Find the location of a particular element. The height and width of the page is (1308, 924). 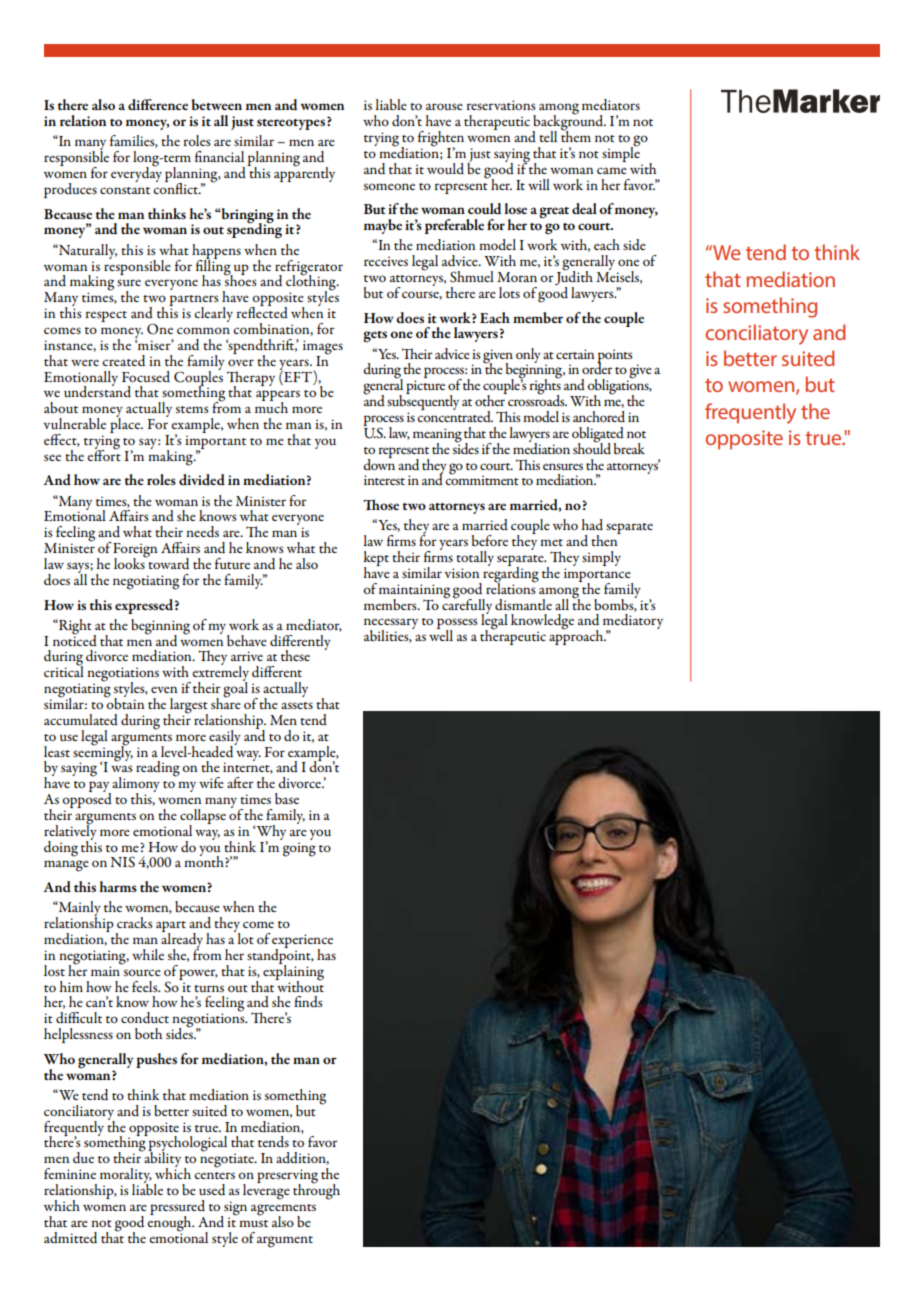

apparently is located at coordinates (304, 173).
